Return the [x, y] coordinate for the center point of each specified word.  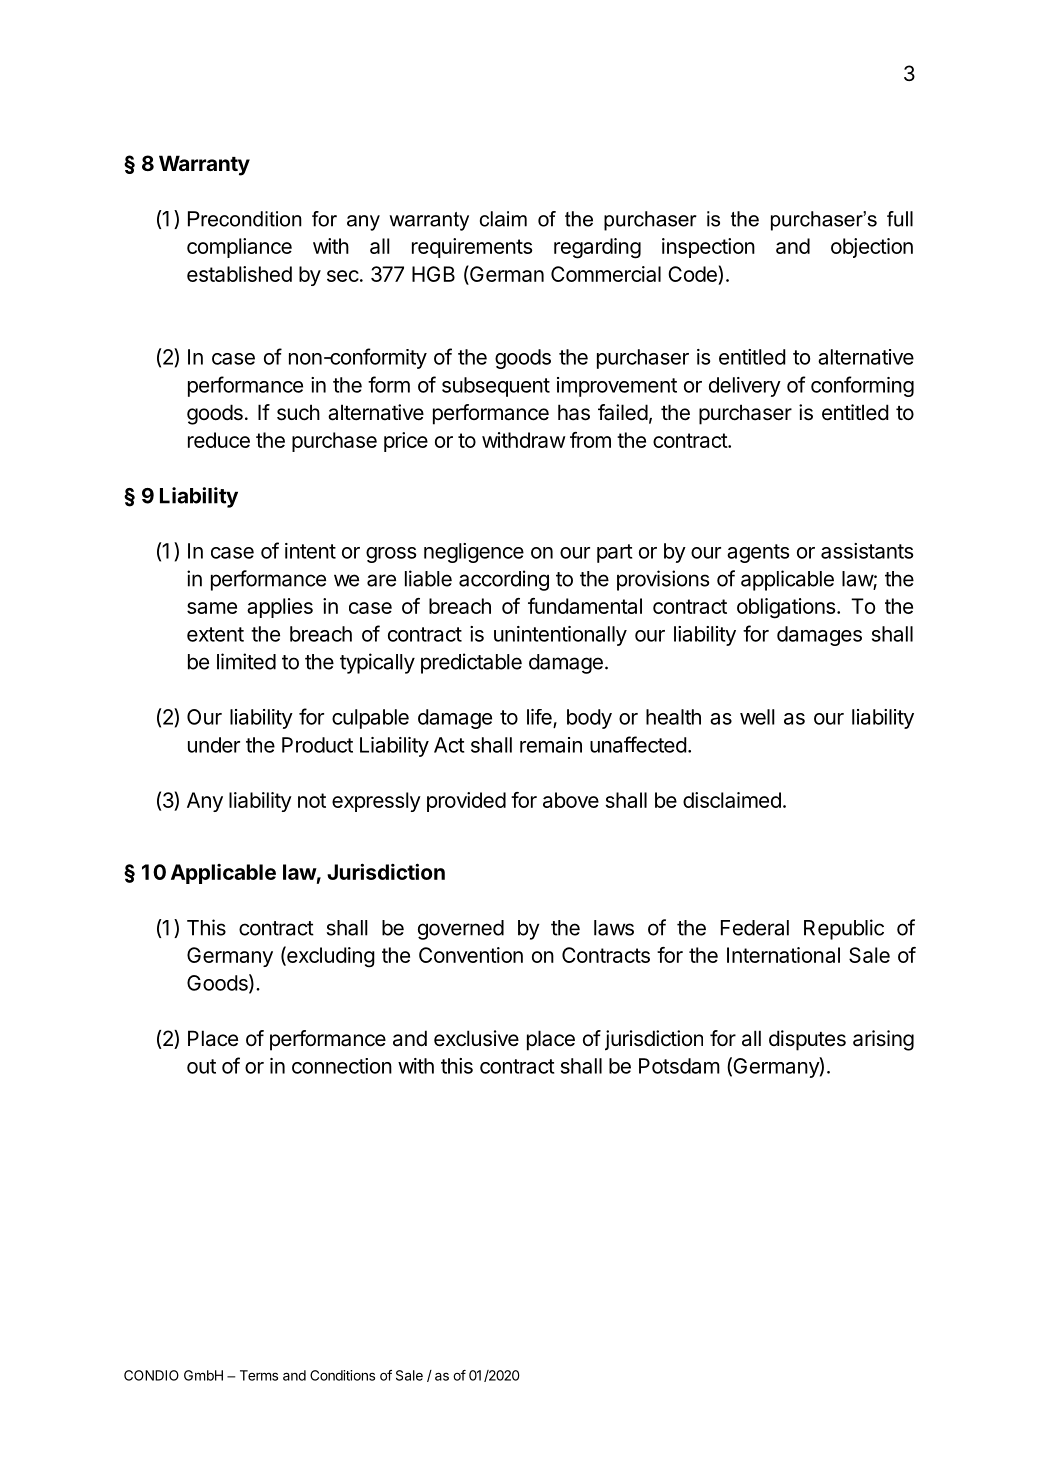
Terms [259, 1375]
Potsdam [679, 1066]
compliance [239, 248]
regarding [597, 248]
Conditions [342, 1375]
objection [872, 248]
